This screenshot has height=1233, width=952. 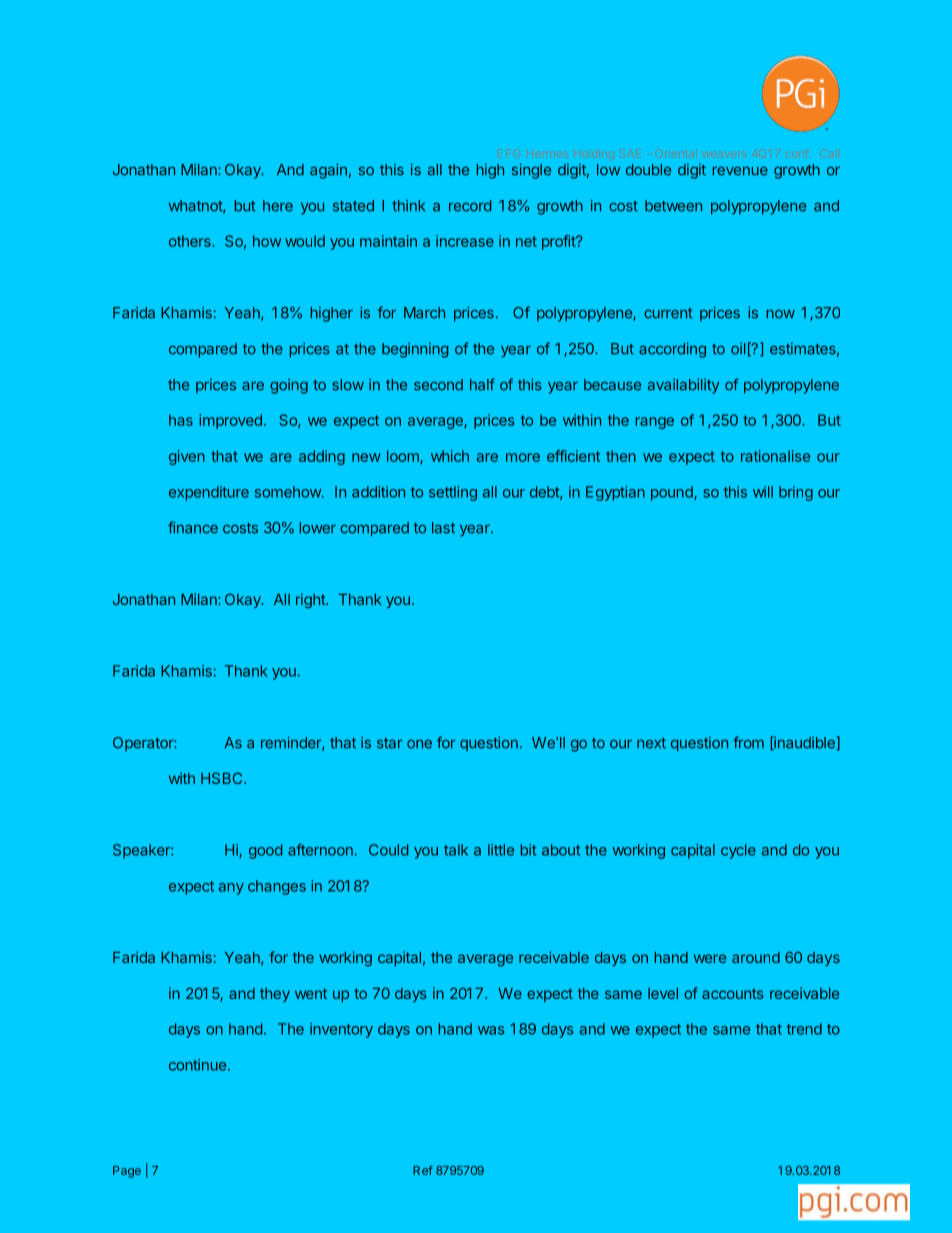 What do you see at coordinates (710, 958) in the screenshot?
I see `were` at bounding box center [710, 958].
